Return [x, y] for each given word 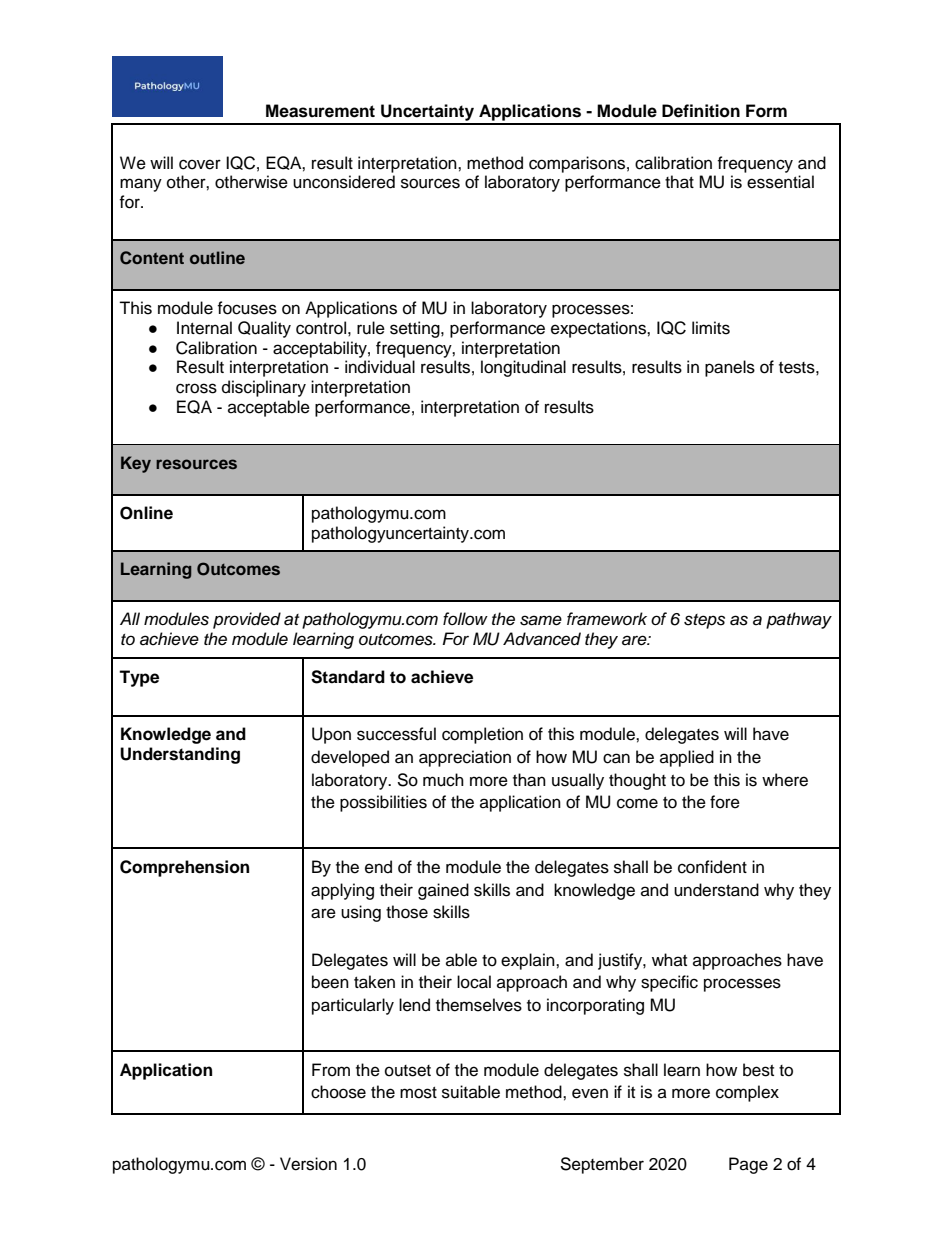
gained [443, 891]
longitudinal [523, 368]
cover [200, 164]
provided [247, 620]
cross [196, 388]
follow [465, 618]
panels [730, 368]
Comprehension [184, 868]
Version [308, 1164]
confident [712, 867]
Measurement [320, 111]
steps [704, 621]
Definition [701, 111]
